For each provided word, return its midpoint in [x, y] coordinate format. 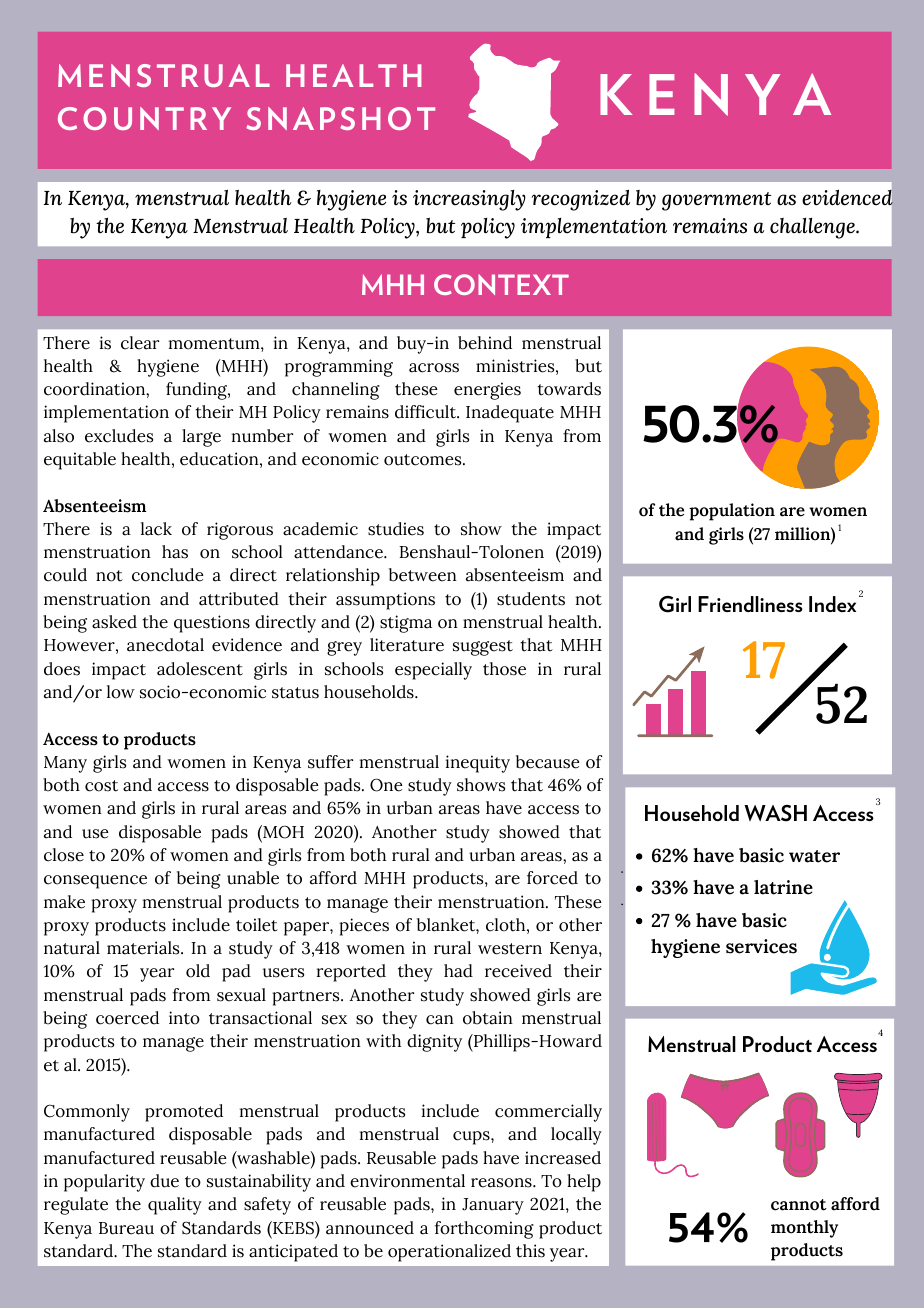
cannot [799, 1205]
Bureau [126, 1228]
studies [396, 529]
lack [156, 529]
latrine [783, 887]
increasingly [469, 200]
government [716, 201]
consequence [95, 882]
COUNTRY [144, 118]
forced [552, 878]
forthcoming [484, 1230]
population [732, 512]
